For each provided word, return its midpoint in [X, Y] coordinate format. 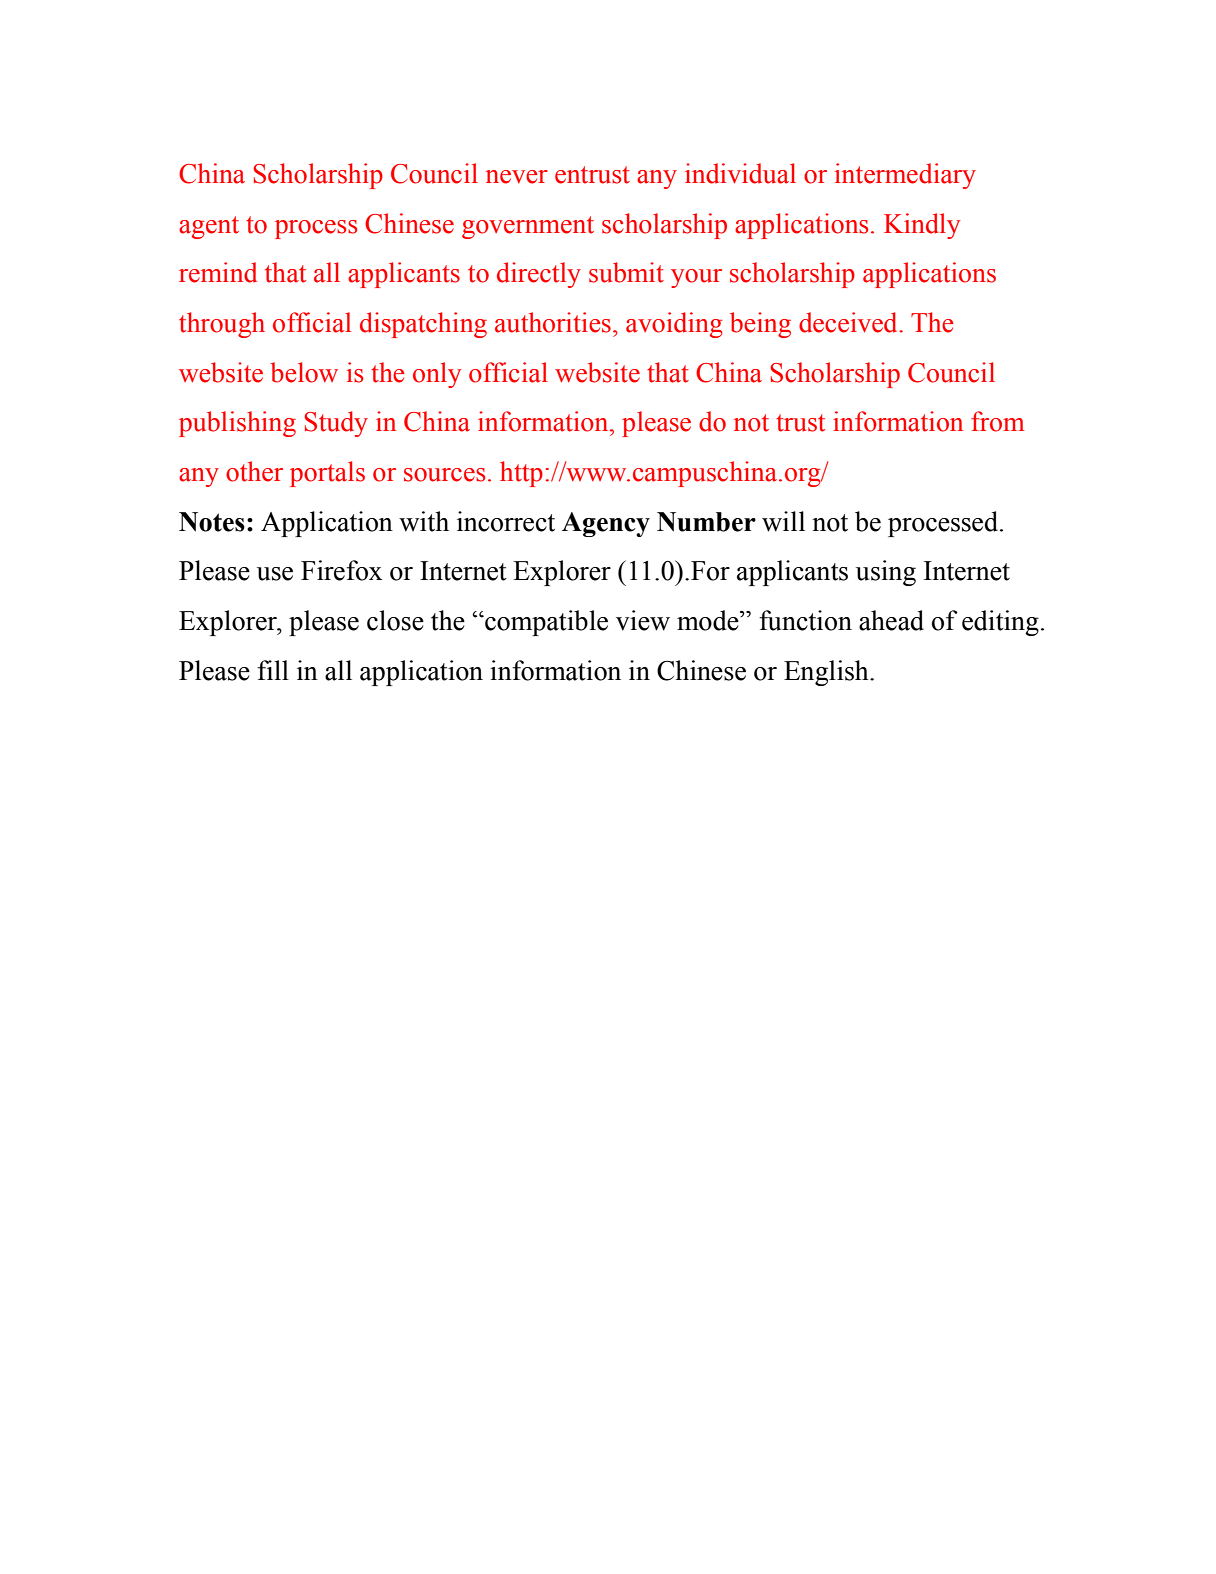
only [437, 375]
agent [209, 227]
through [222, 325]
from [998, 421]
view [643, 620]
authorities [553, 322]
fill [273, 670]
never [517, 177]
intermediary [905, 176]
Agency [606, 524]
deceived [849, 322]
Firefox [341, 570]
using [886, 573]
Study [336, 424]
